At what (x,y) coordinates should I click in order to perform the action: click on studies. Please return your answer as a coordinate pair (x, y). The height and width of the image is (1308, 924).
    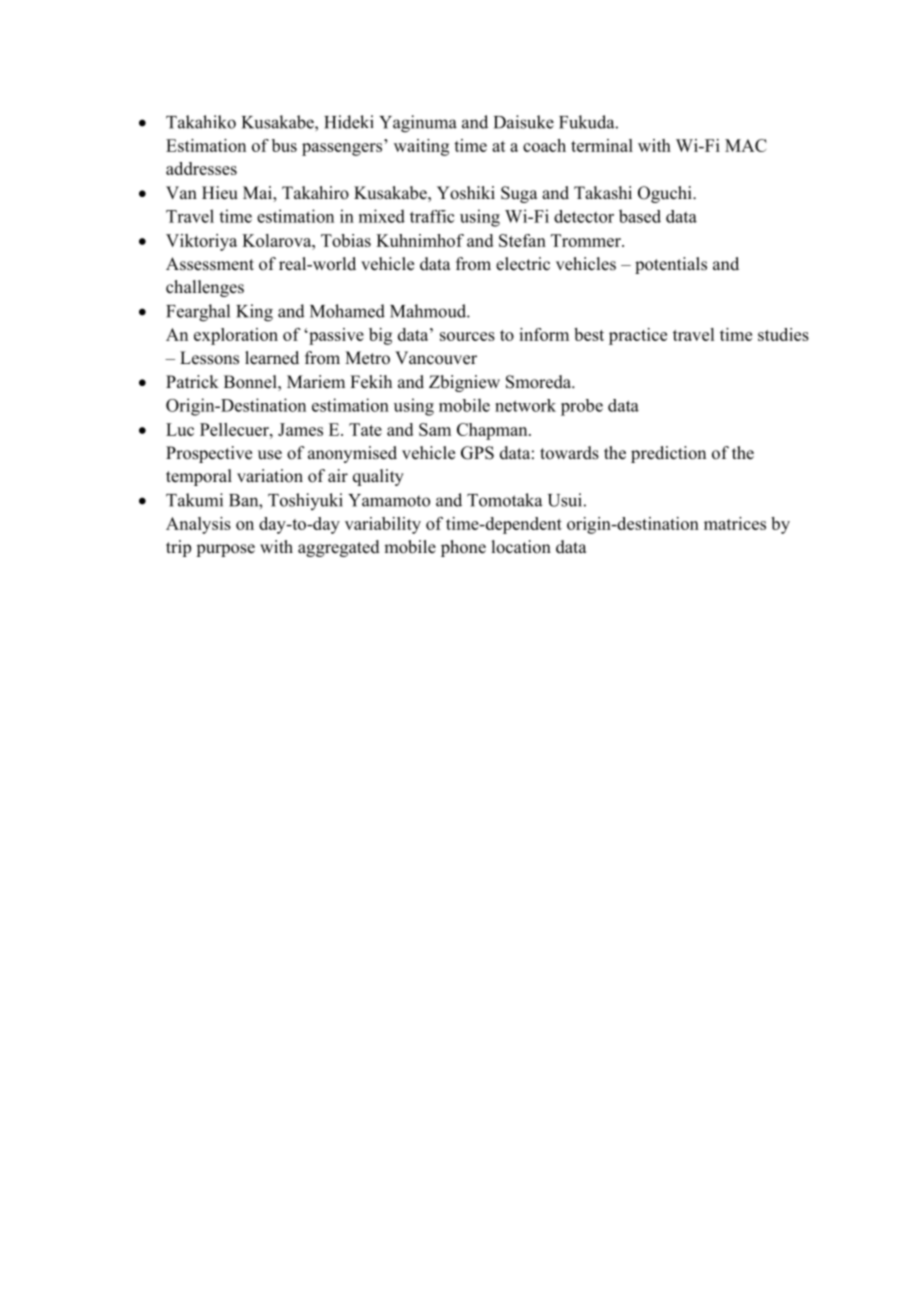
    Looking at the image, I should click on (783, 334).
